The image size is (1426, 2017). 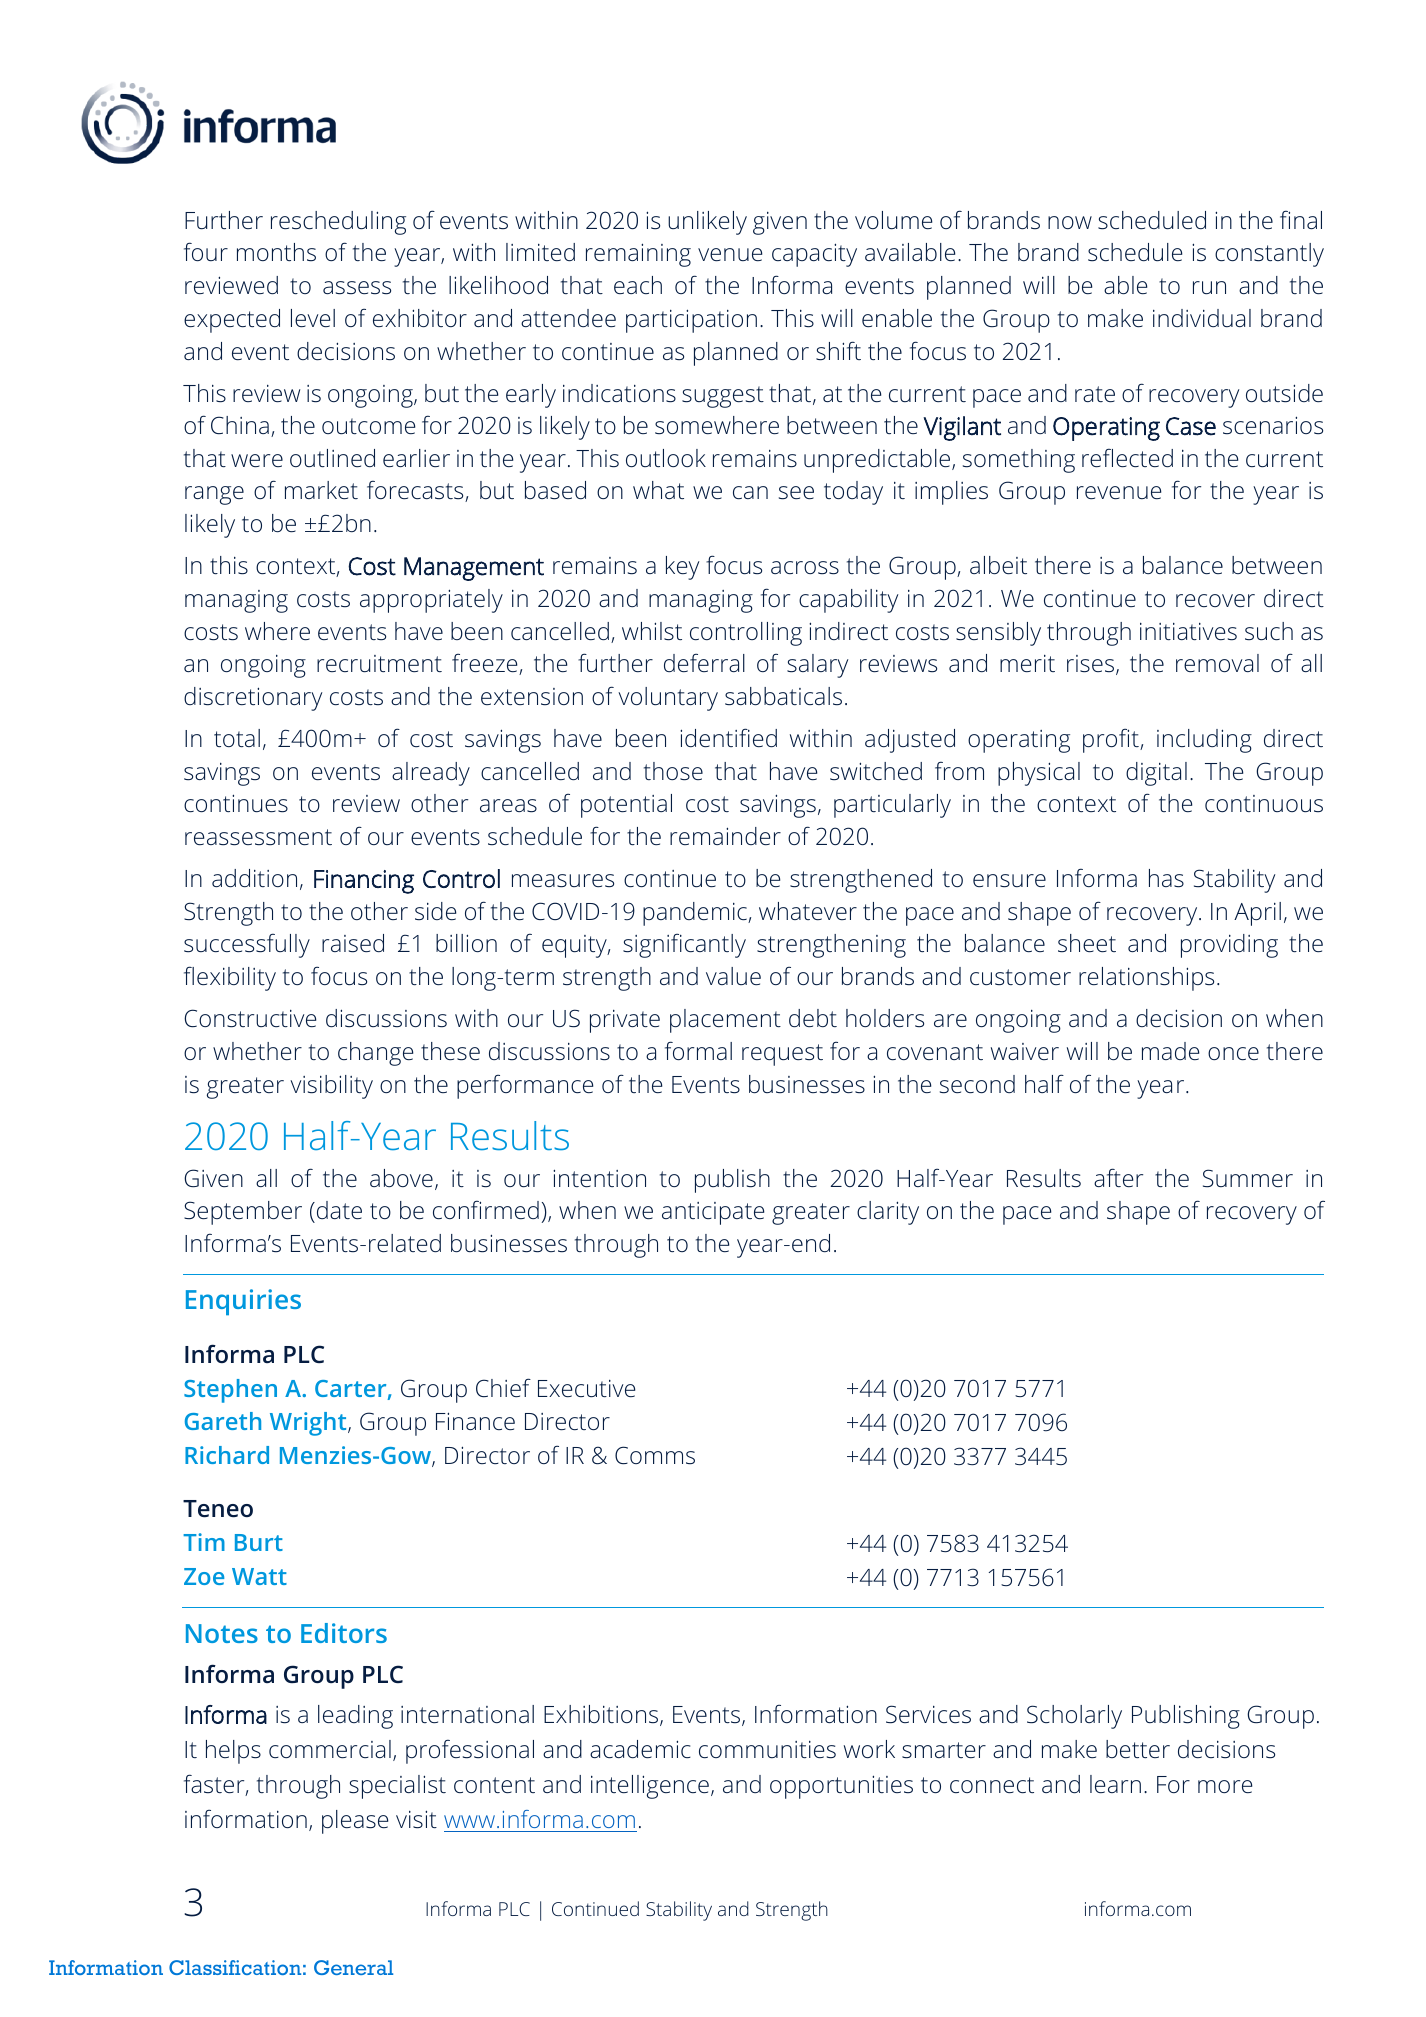 I want to click on capacity, so click(x=814, y=255).
